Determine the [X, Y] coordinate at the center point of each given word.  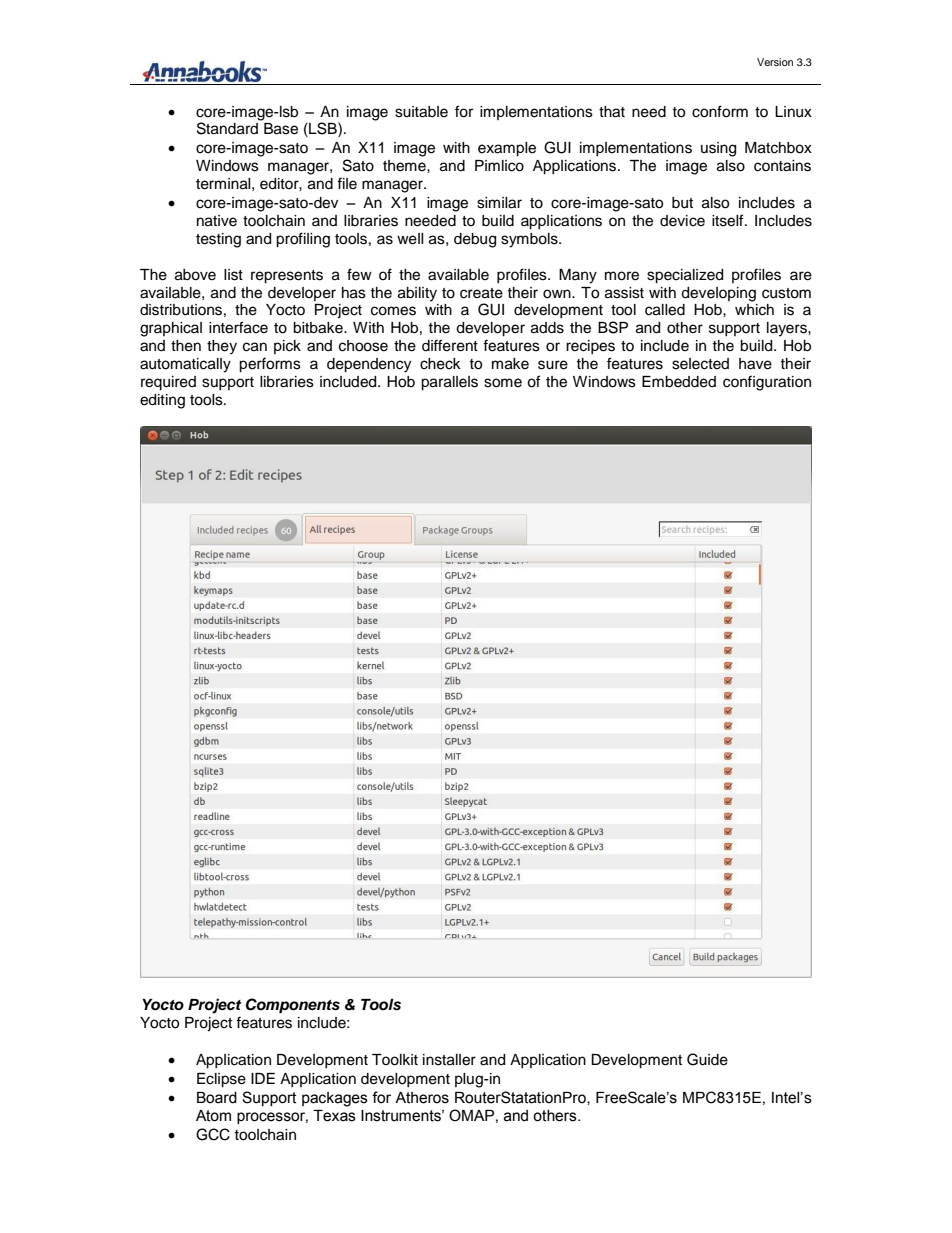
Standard [229, 127]
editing [162, 401]
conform [720, 111]
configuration [767, 383]
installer [449, 1060]
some [503, 383]
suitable [421, 112]
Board [217, 1098]
